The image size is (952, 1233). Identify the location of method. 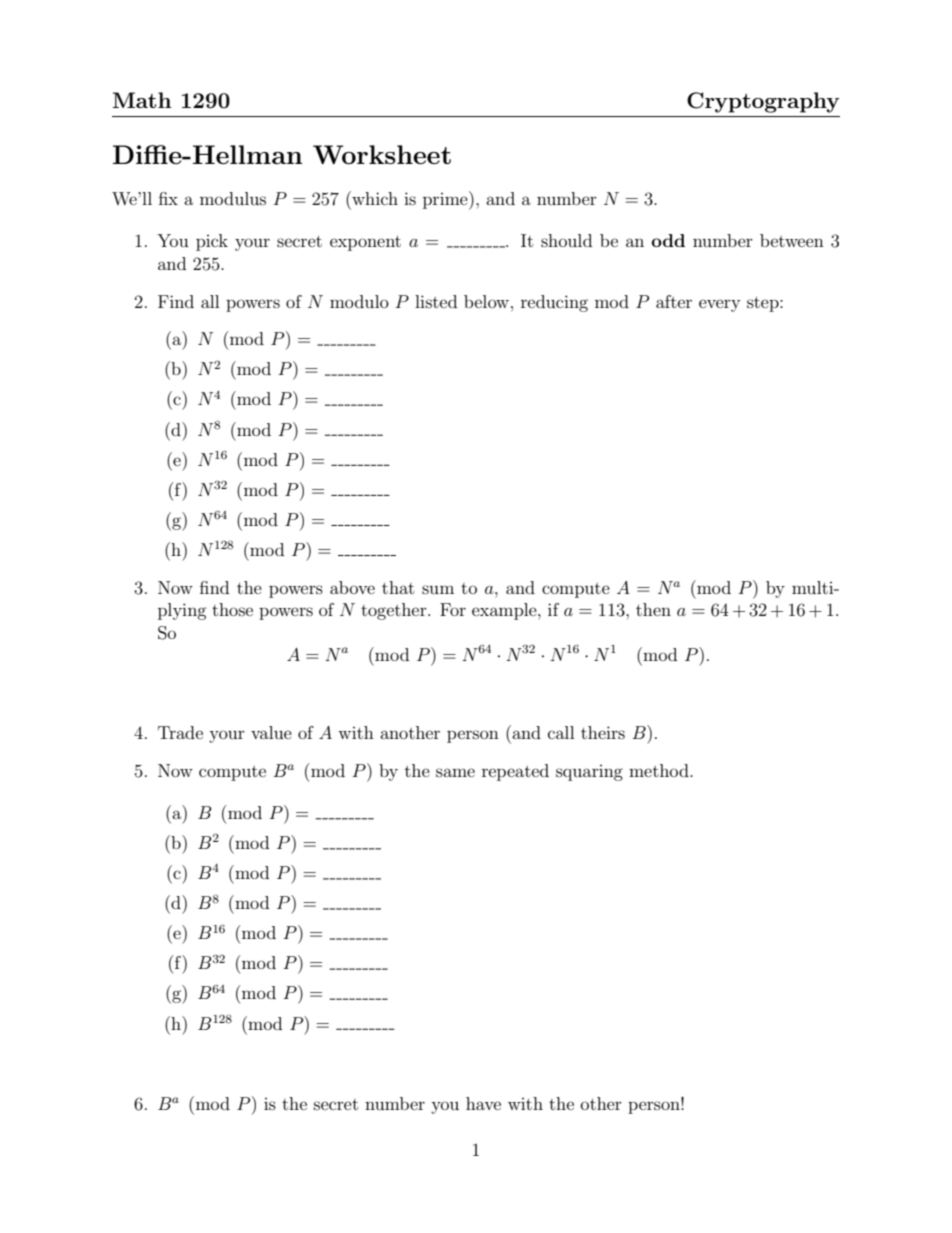
(660, 770).
